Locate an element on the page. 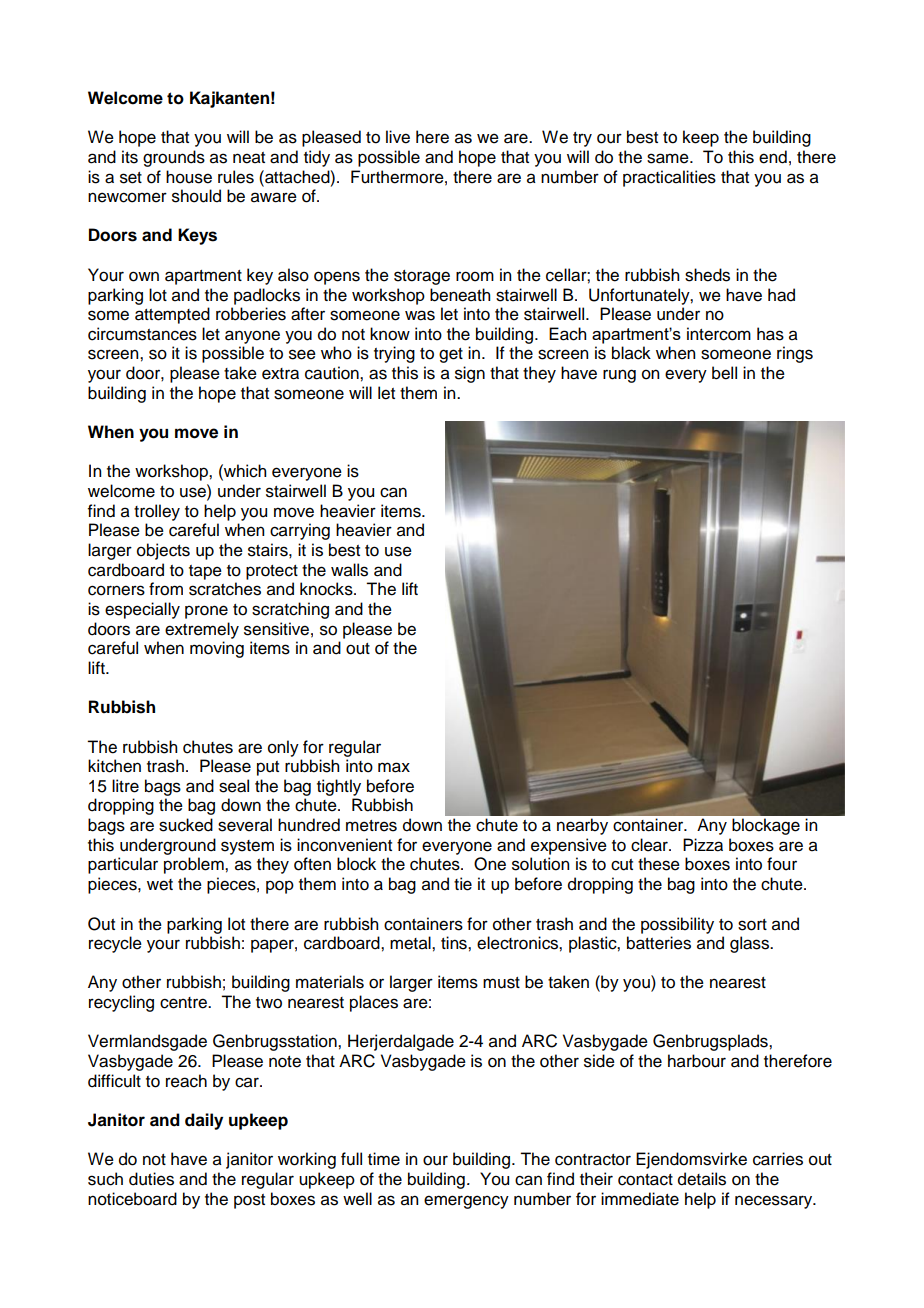 This page has width=924, height=1308. duties is located at coordinates (151, 1179).
